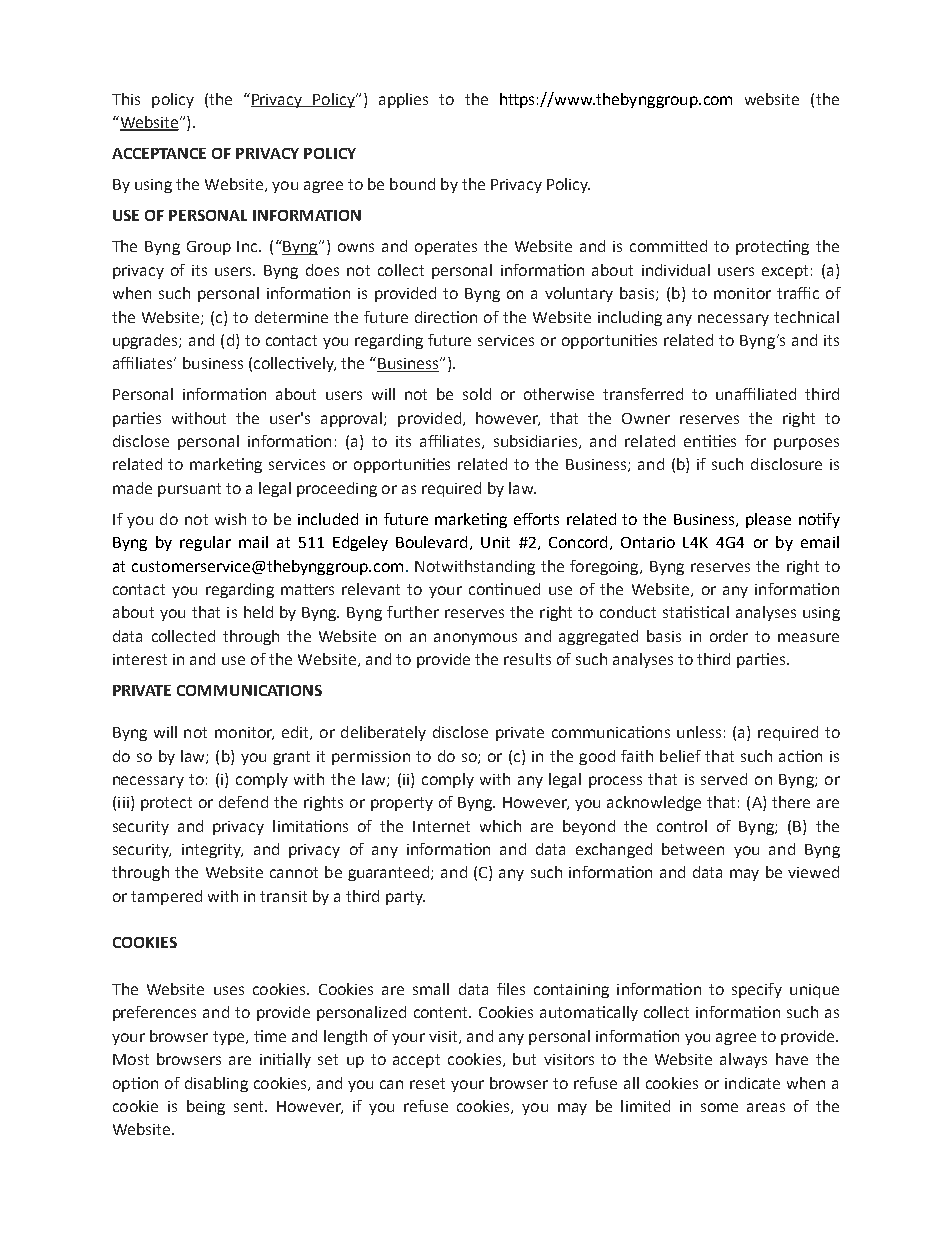 The height and width of the screenshot is (1233, 952). I want to click on reset, so click(427, 1083).
